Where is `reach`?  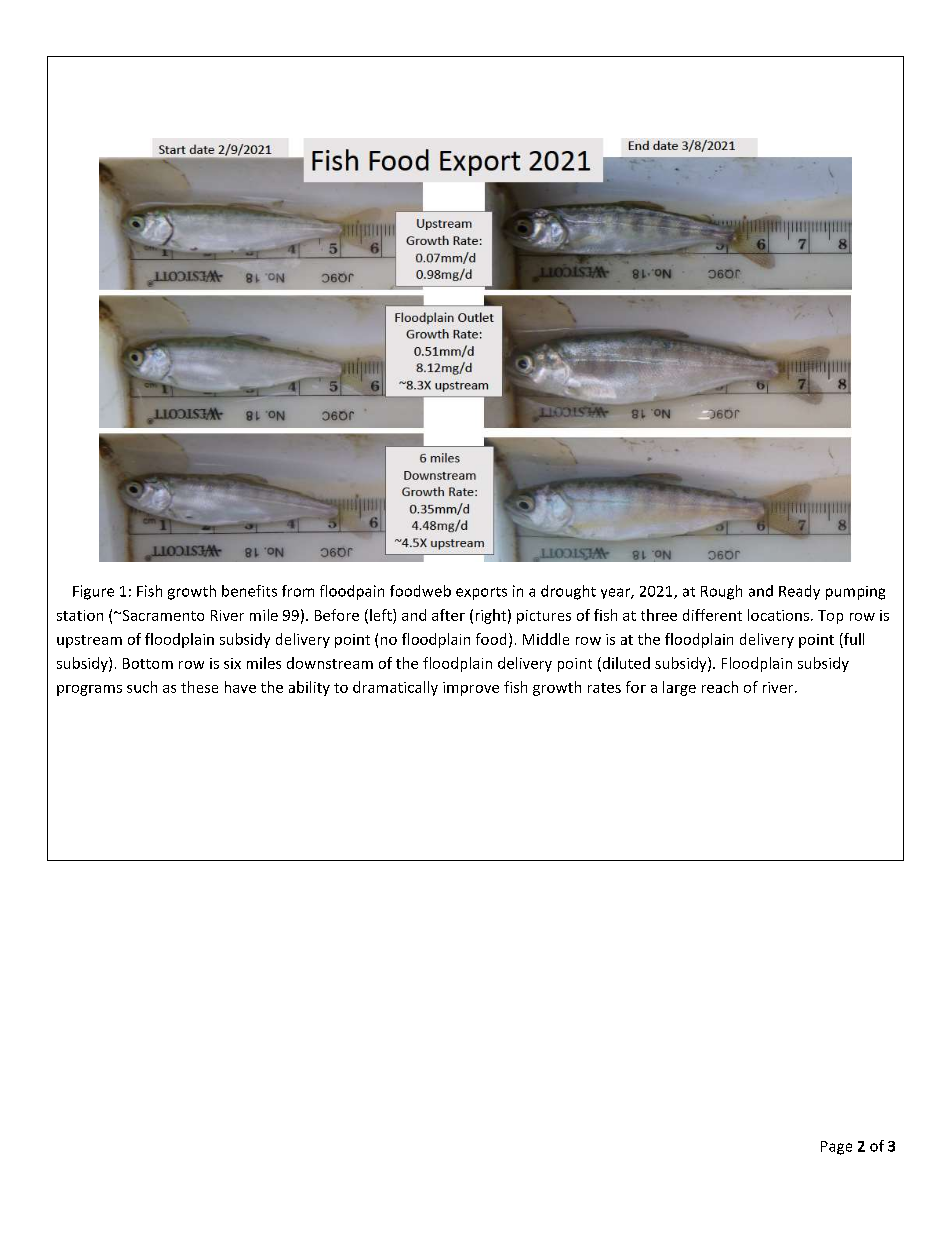
reach is located at coordinates (720, 687).
